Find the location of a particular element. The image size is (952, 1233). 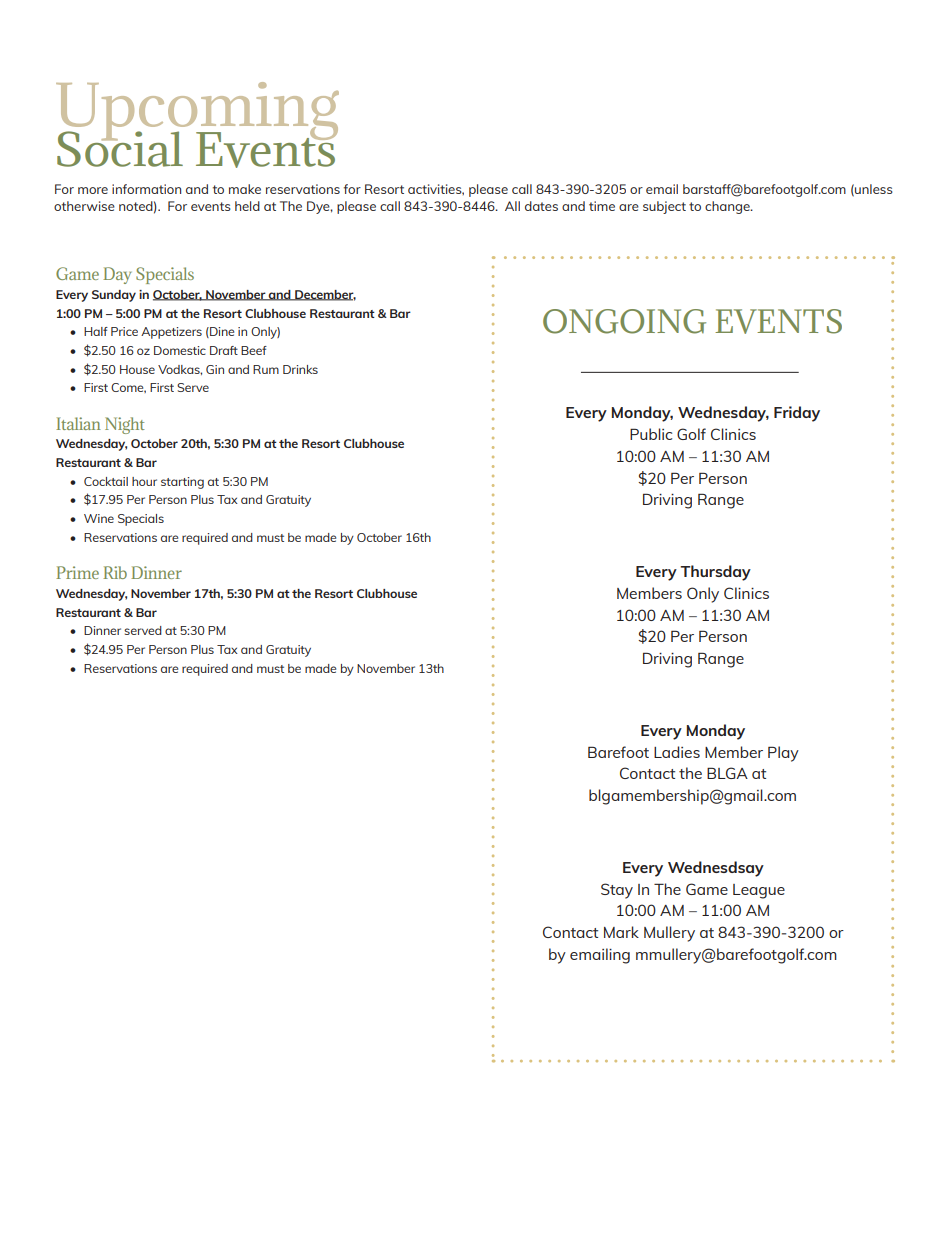

Thursday is located at coordinates (715, 573).
